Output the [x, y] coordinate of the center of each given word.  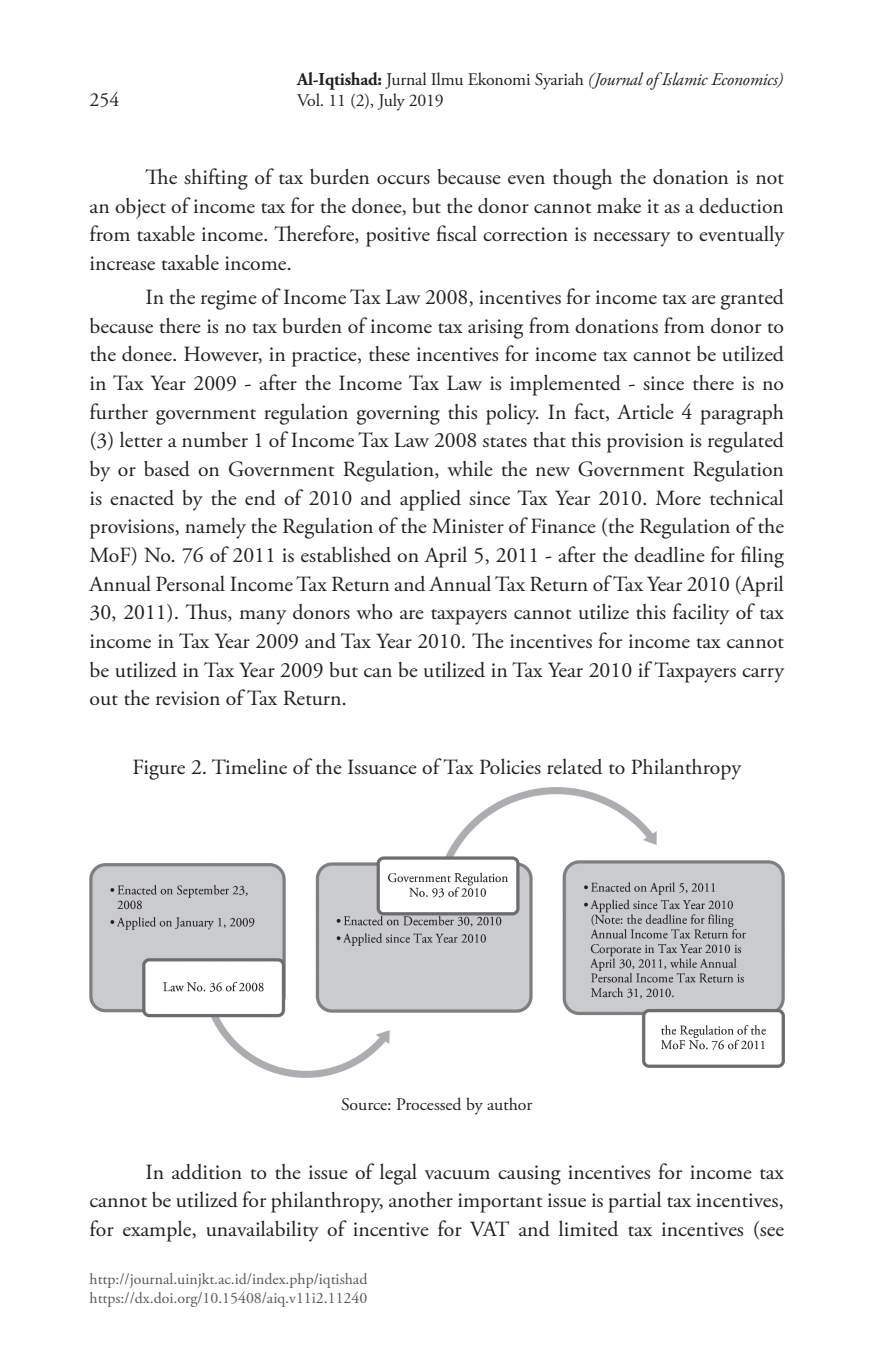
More [678, 497]
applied [430, 500]
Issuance [382, 766]
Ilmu [447, 78]
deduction [741, 205]
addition [207, 1172]
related [574, 766]
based [167, 468]
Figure [159, 769]
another [421, 1199]
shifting [216, 179]
